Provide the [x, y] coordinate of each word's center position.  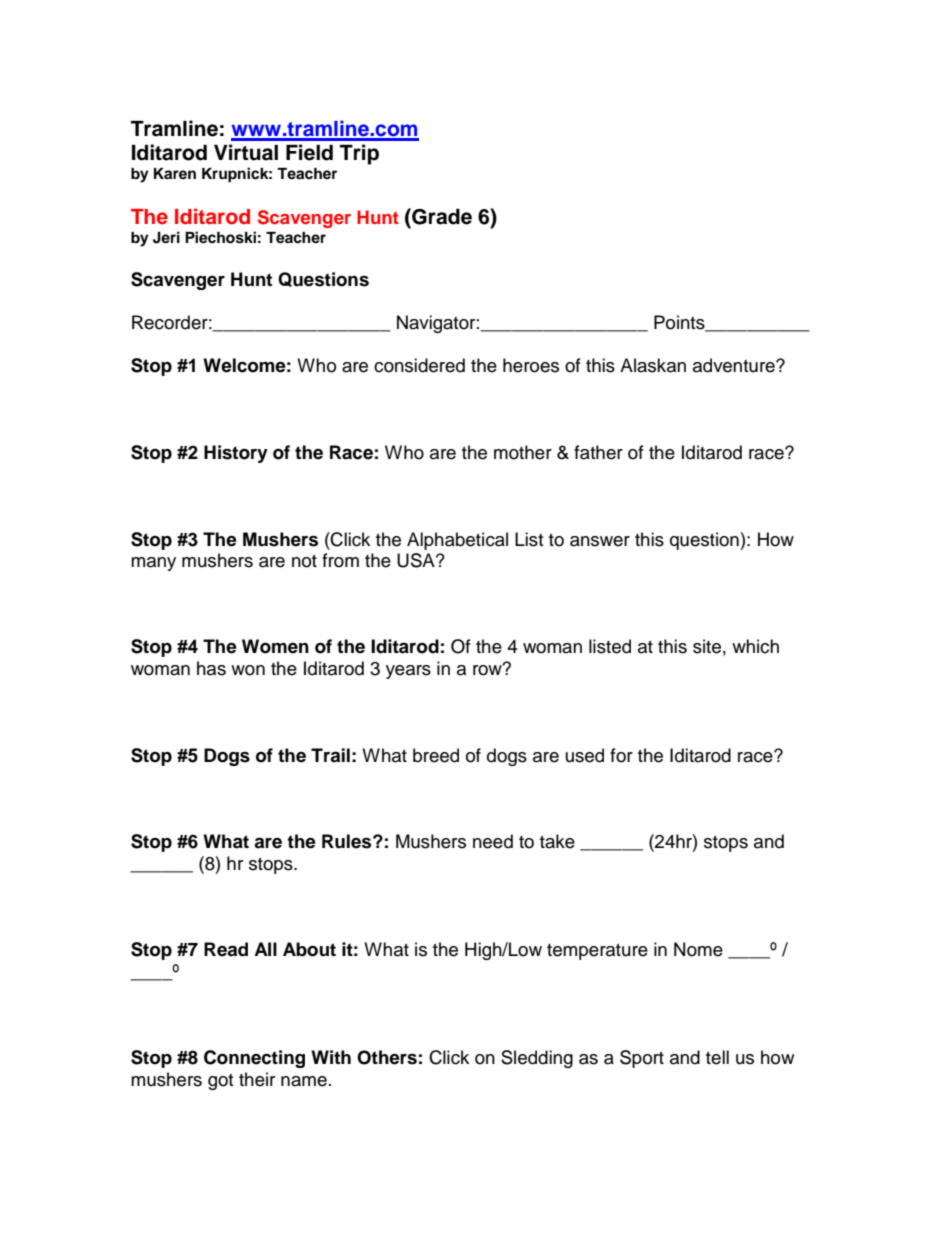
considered [419, 365]
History [236, 454]
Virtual [246, 152]
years [408, 672]
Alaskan [653, 365]
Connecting [254, 1059]
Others [387, 1057]
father [598, 452]
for [621, 755]
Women [275, 646]
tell [717, 1057]
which [755, 646]
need [493, 841]
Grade [441, 216]
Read [226, 949]
